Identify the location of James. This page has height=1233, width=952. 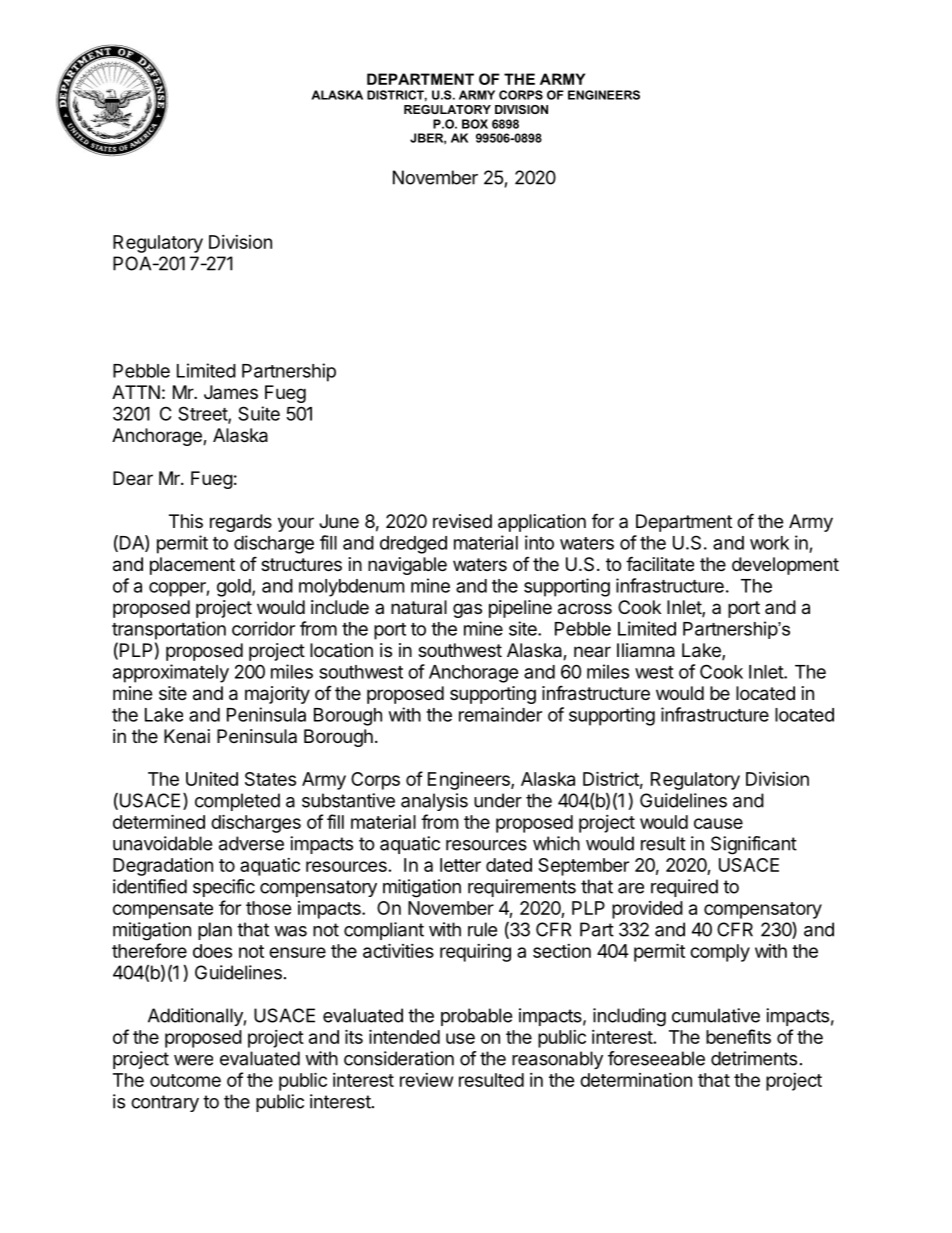
(231, 392).
